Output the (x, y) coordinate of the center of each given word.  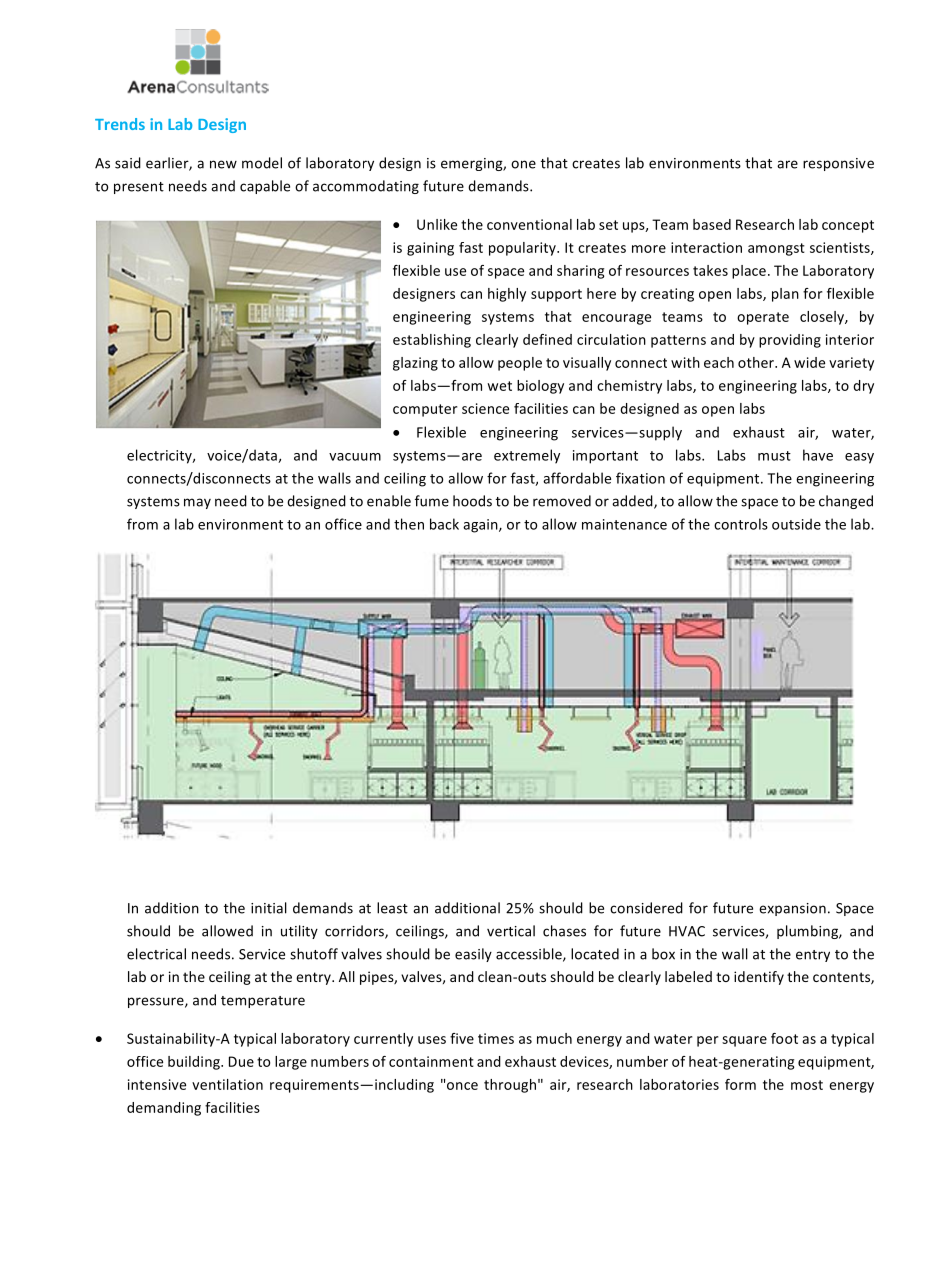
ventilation (227, 1084)
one (523, 164)
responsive (838, 164)
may (197, 503)
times (496, 1038)
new (223, 164)
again (481, 526)
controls (741, 524)
